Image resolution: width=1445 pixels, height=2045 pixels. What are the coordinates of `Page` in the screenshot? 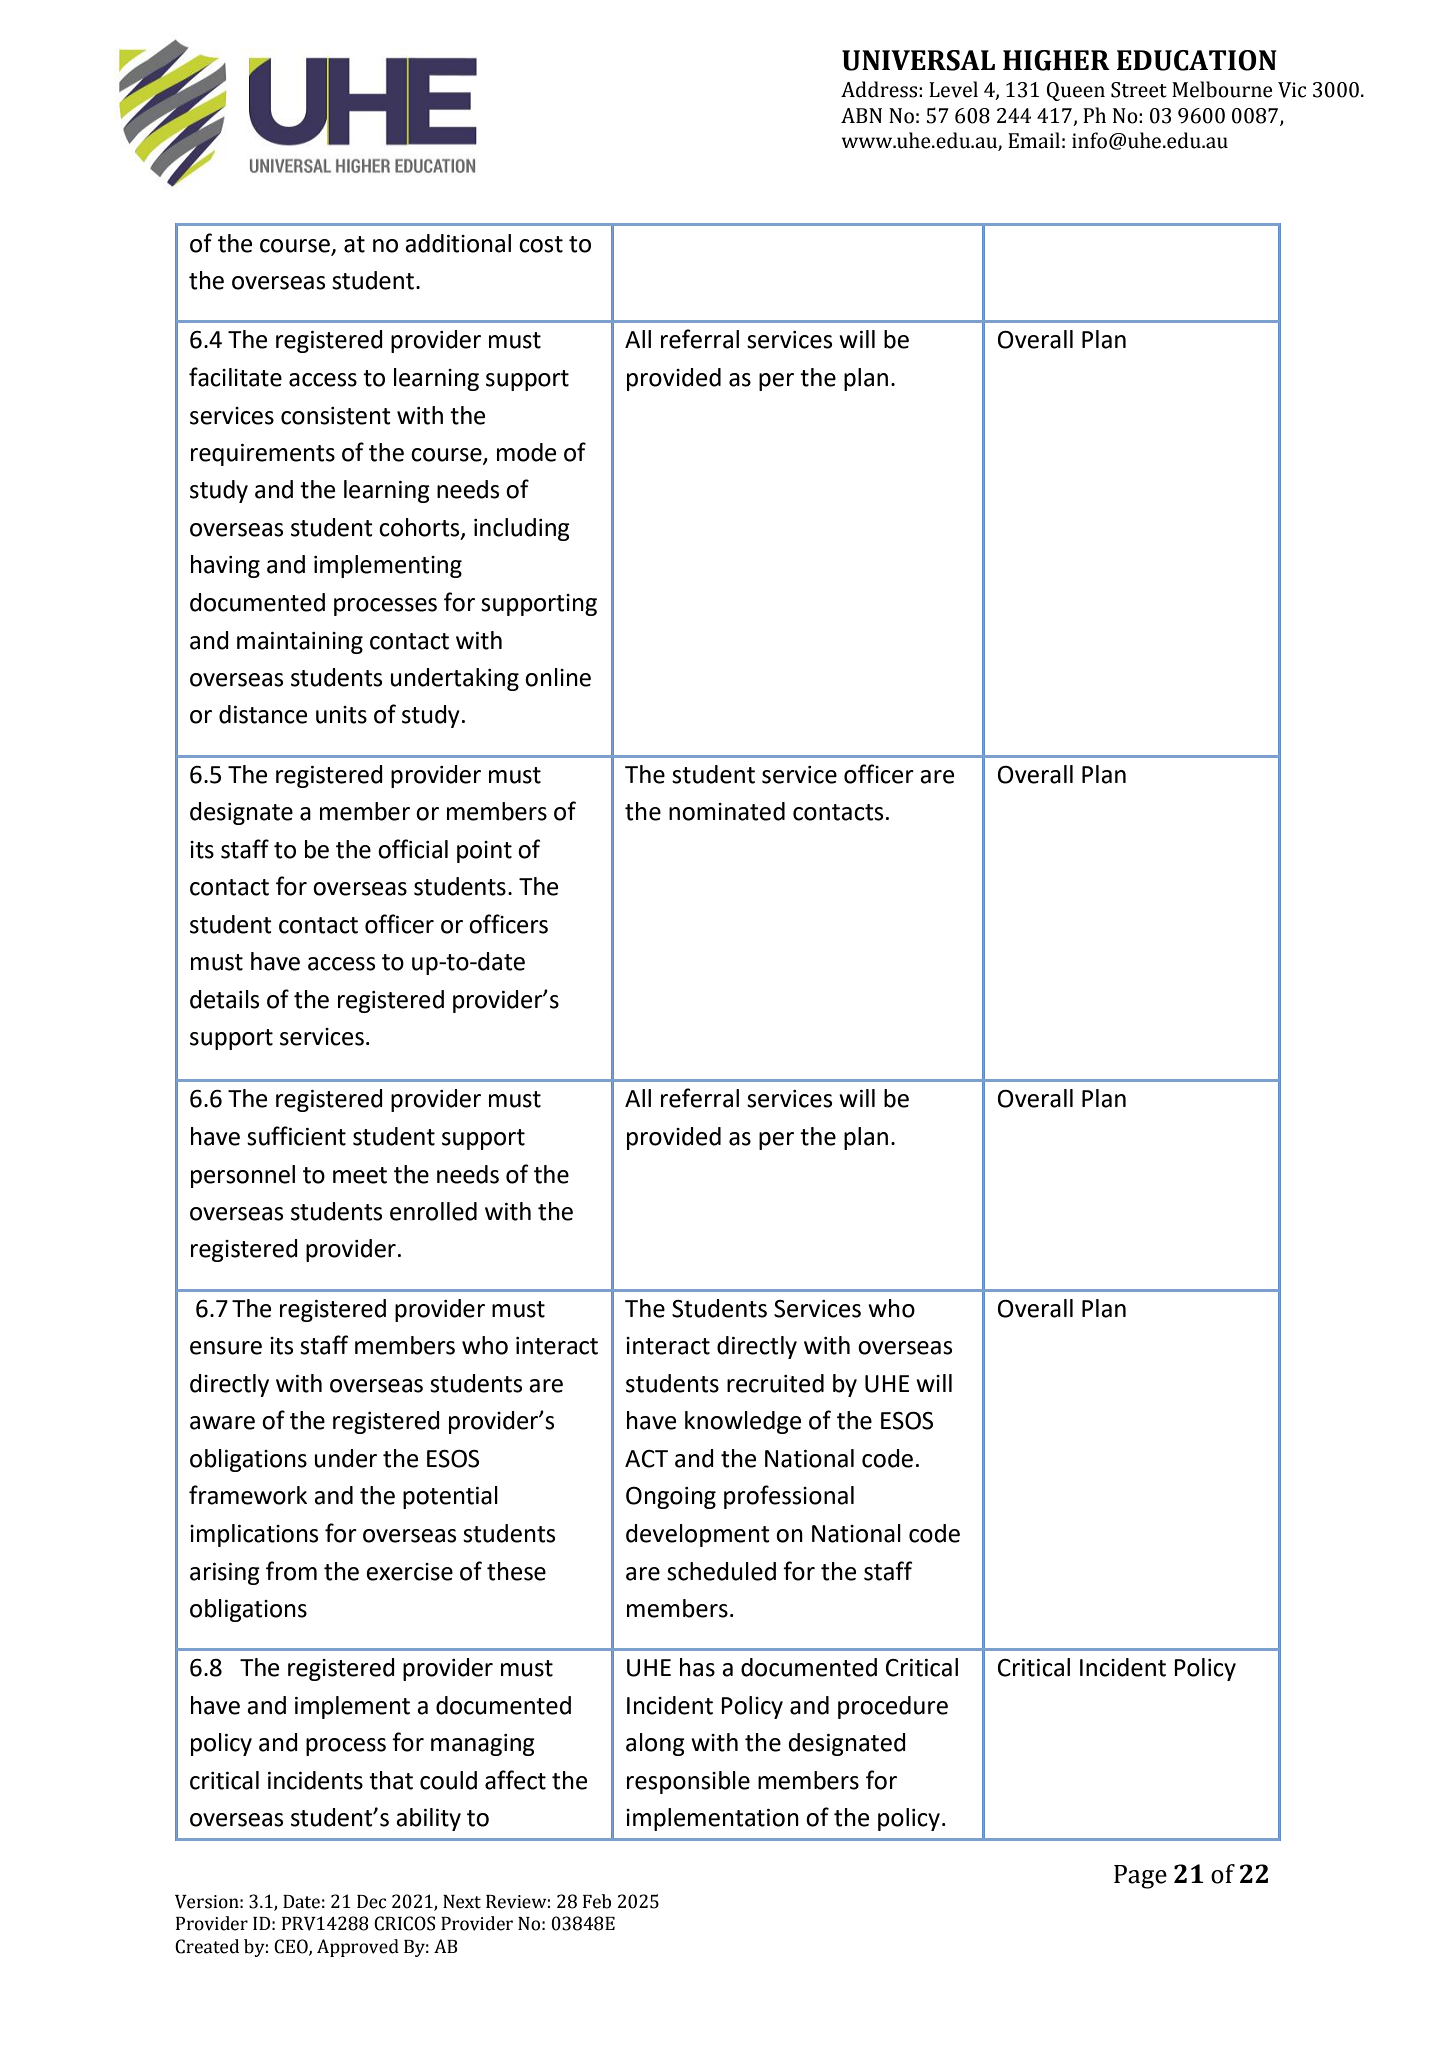 It's located at (1140, 1877).
